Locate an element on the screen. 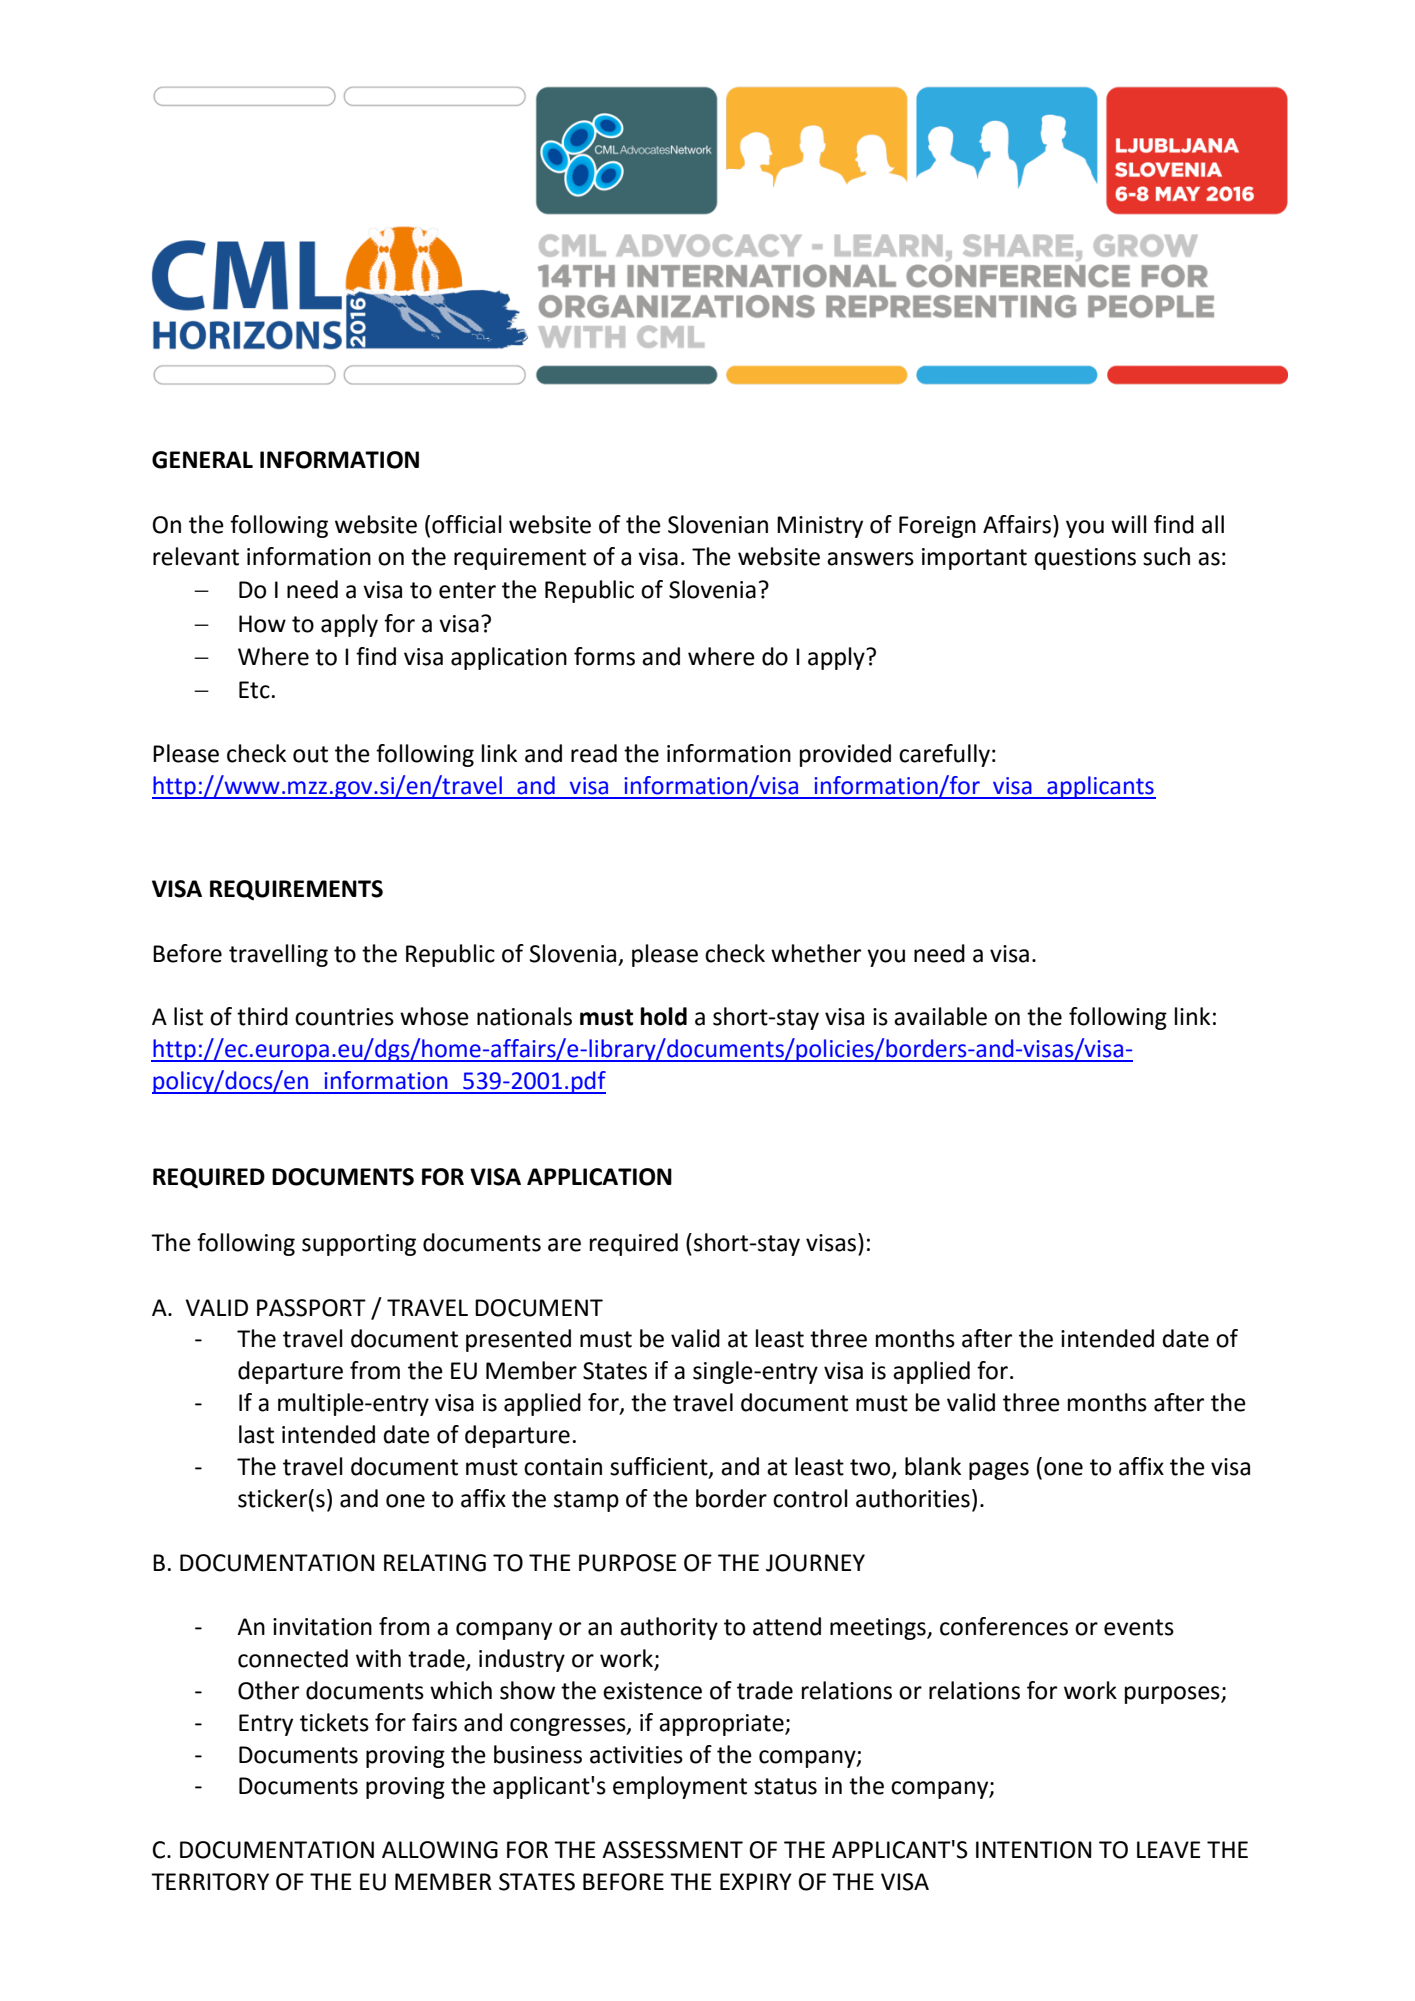 This screenshot has width=1415, height=2001. INTENTION is located at coordinates (1034, 1850).
